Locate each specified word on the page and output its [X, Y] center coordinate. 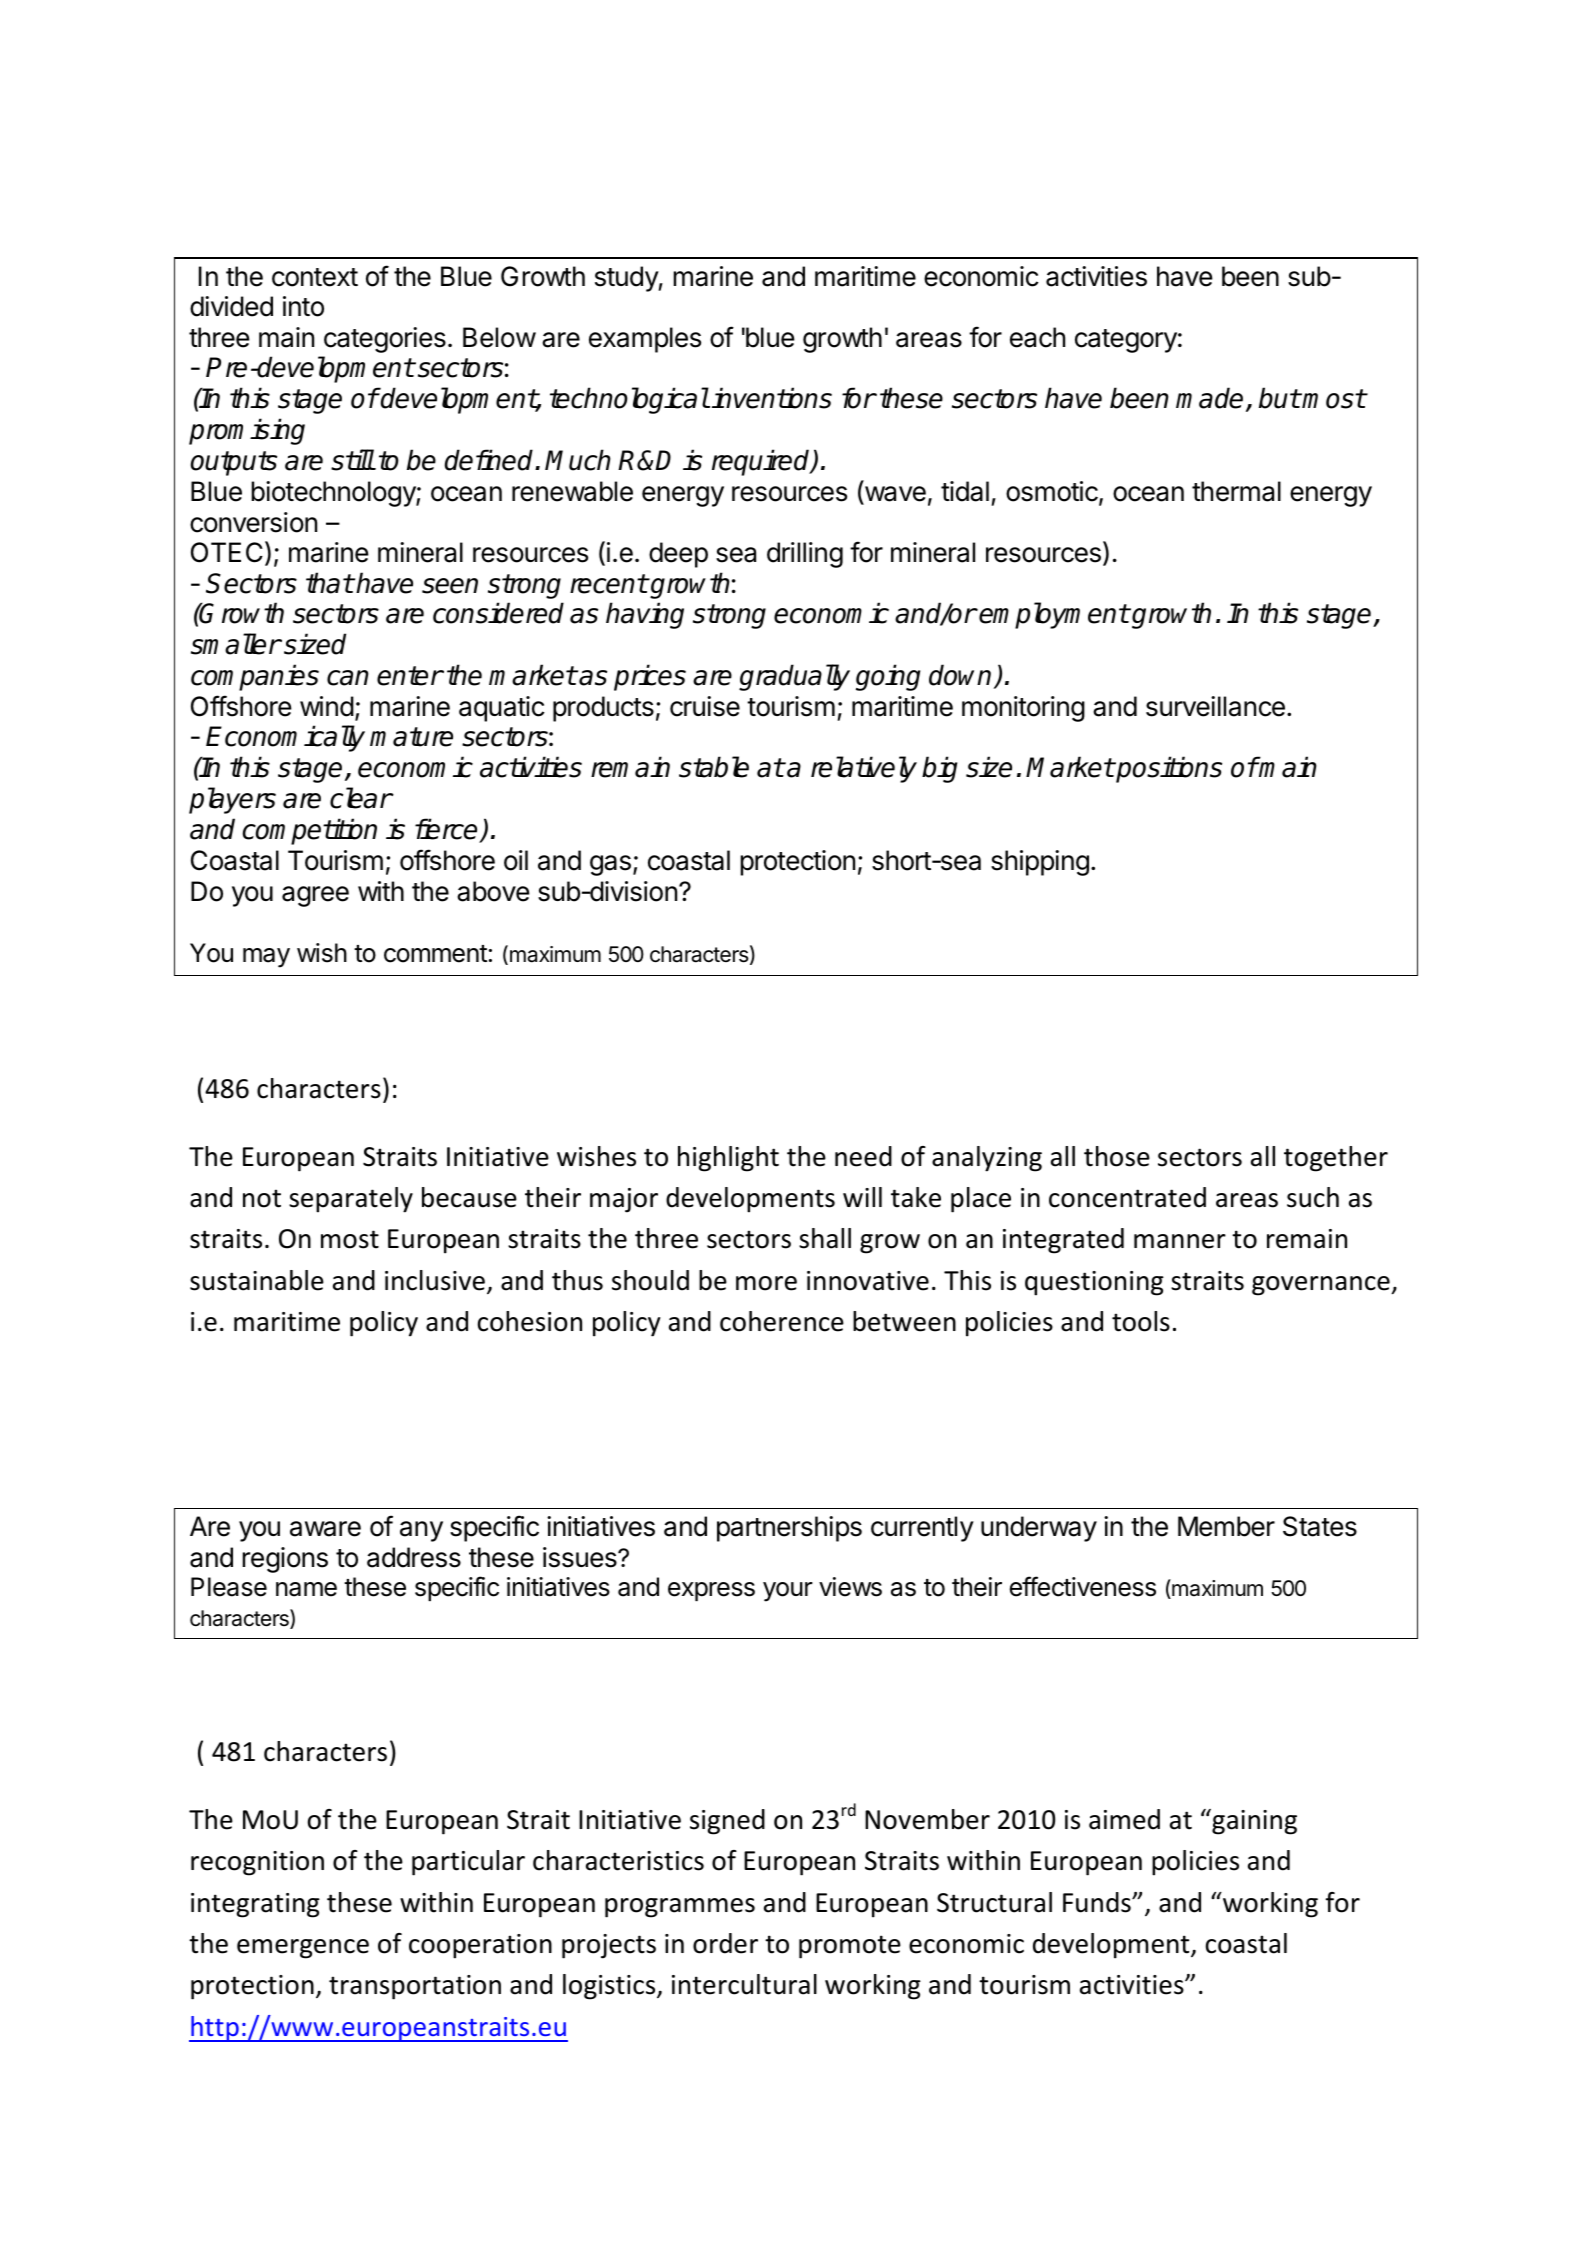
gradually [794, 677]
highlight [728, 1159]
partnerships [789, 1529]
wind [327, 706]
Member [1226, 1526]
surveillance [1215, 706]
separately [351, 1200]
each [1037, 337]
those [1117, 1156]
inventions [772, 398]
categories [385, 340]
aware [325, 1529]
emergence [303, 1949]
